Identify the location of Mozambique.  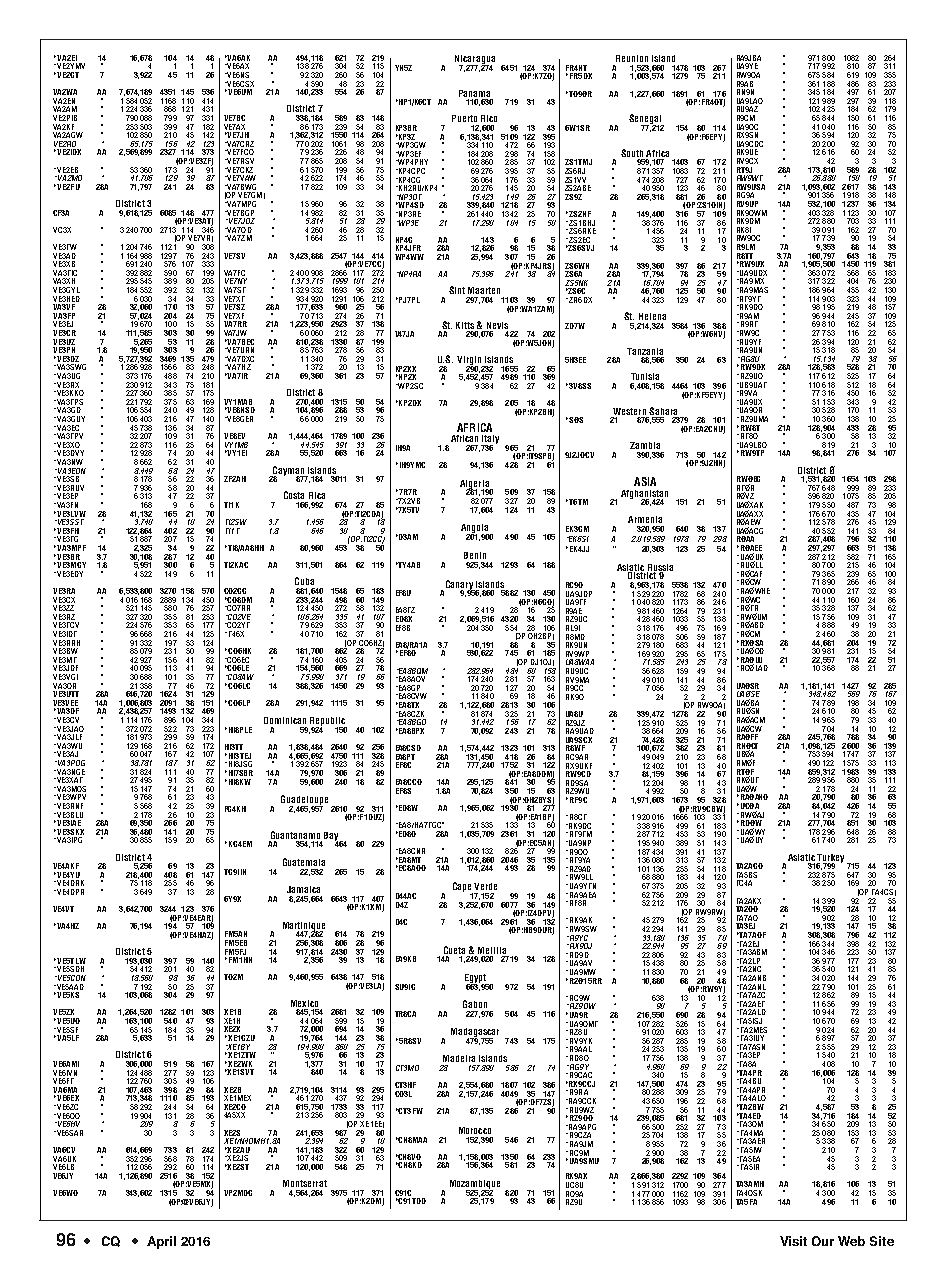
(475, 1185).
